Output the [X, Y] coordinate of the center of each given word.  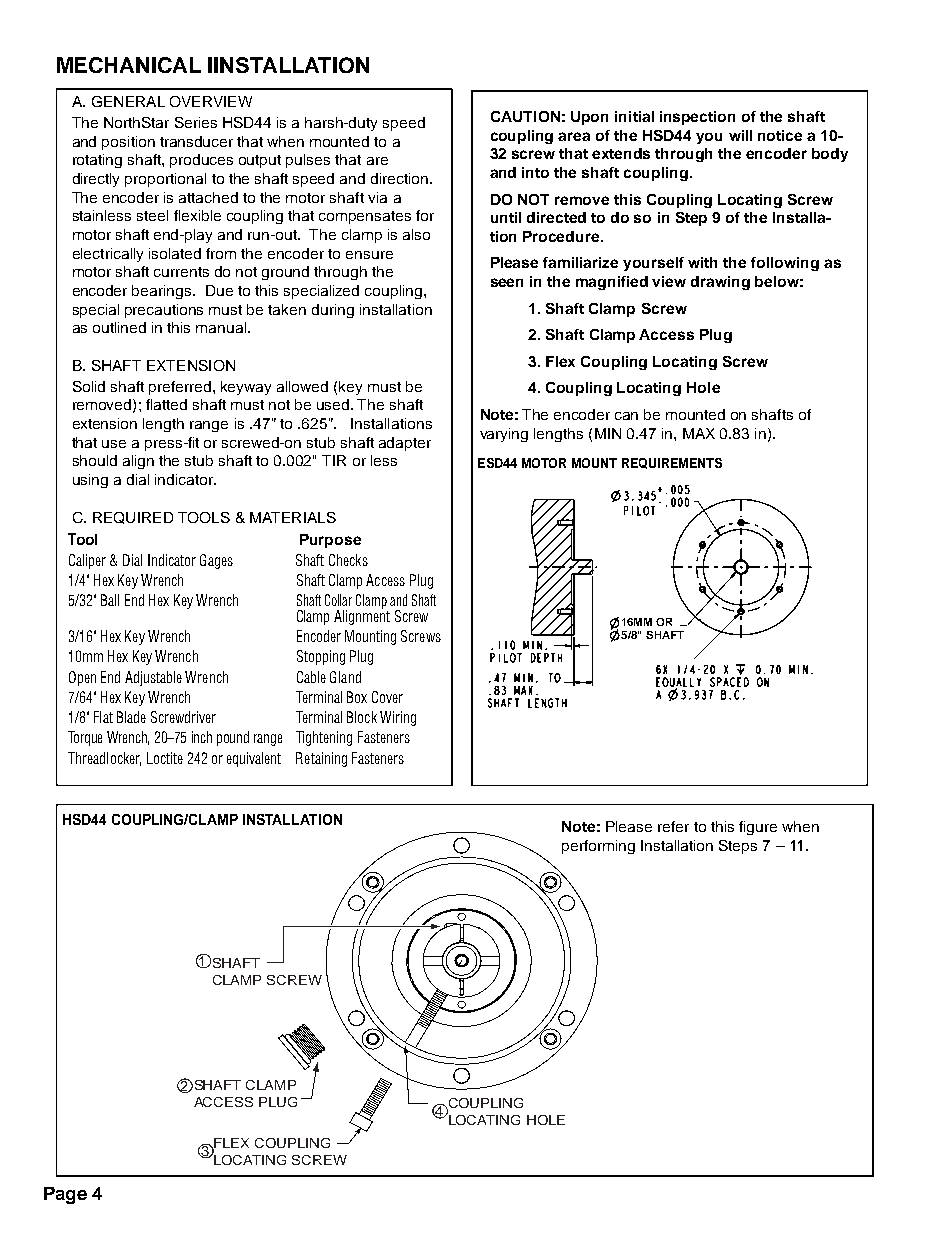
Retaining [321, 759]
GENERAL [128, 101]
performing [598, 847]
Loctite [165, 758]
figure [758, 828]
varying [504, 435]
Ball [110, 600]
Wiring [398, 718]
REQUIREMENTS [672, 463]
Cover [387, 697]
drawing [720, 283]
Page [65, 1195]
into [535, 172]
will [740, 135]
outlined [119, 327]
